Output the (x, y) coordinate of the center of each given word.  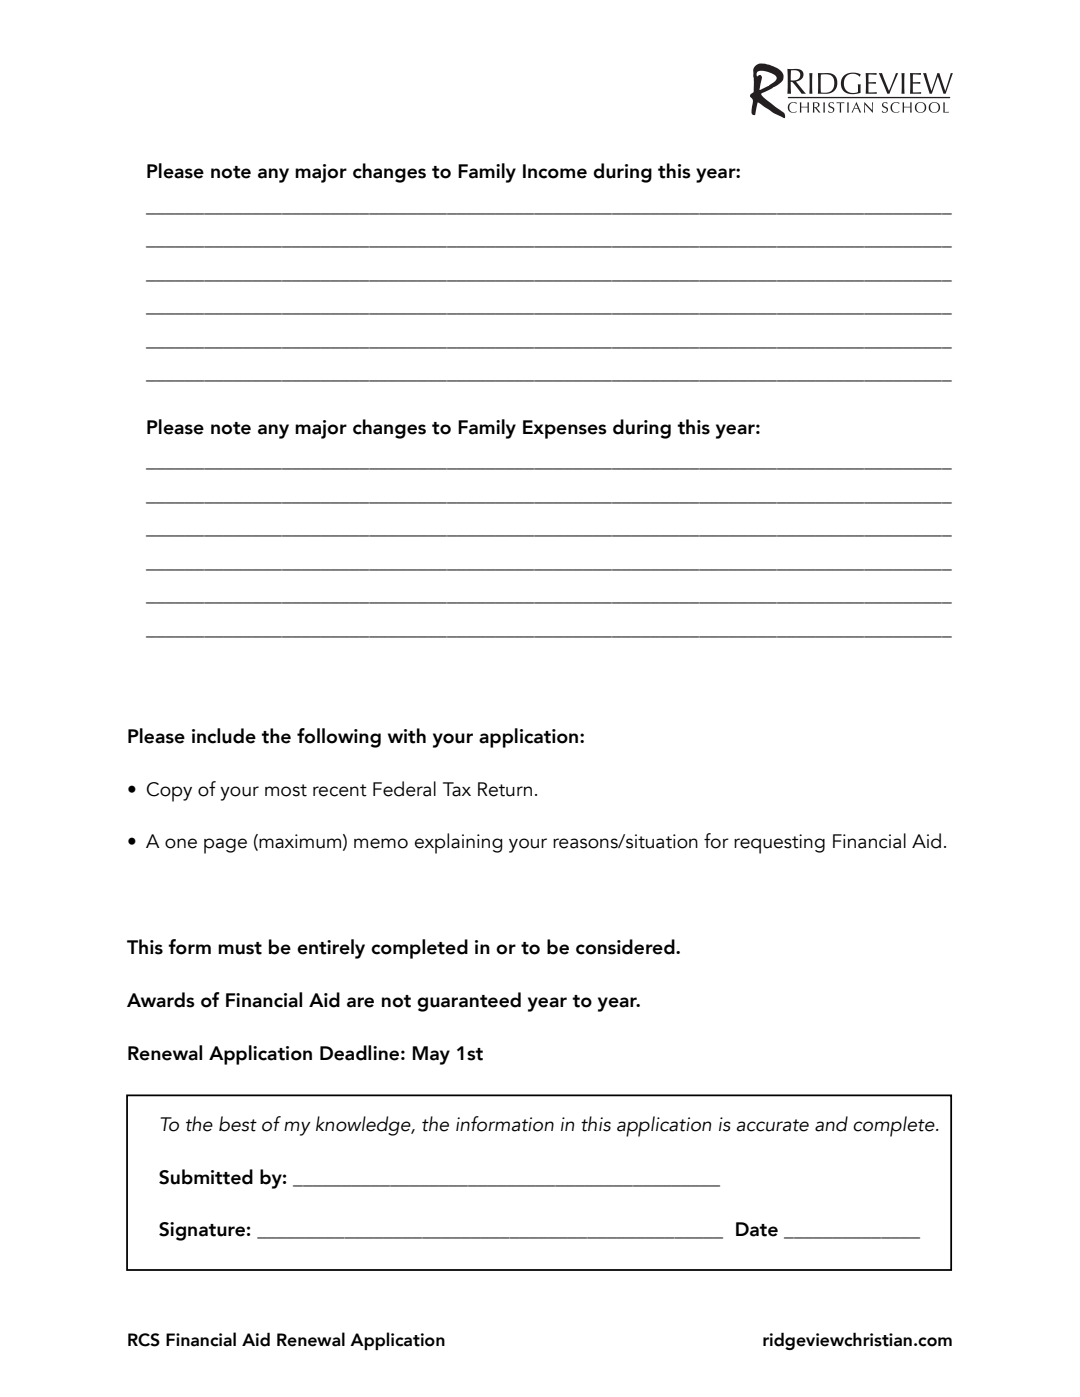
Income (555, 171)
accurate (773, 1125)
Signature (202, 1231)
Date (757, 1229)
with (407, 736)
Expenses (565, 429)
